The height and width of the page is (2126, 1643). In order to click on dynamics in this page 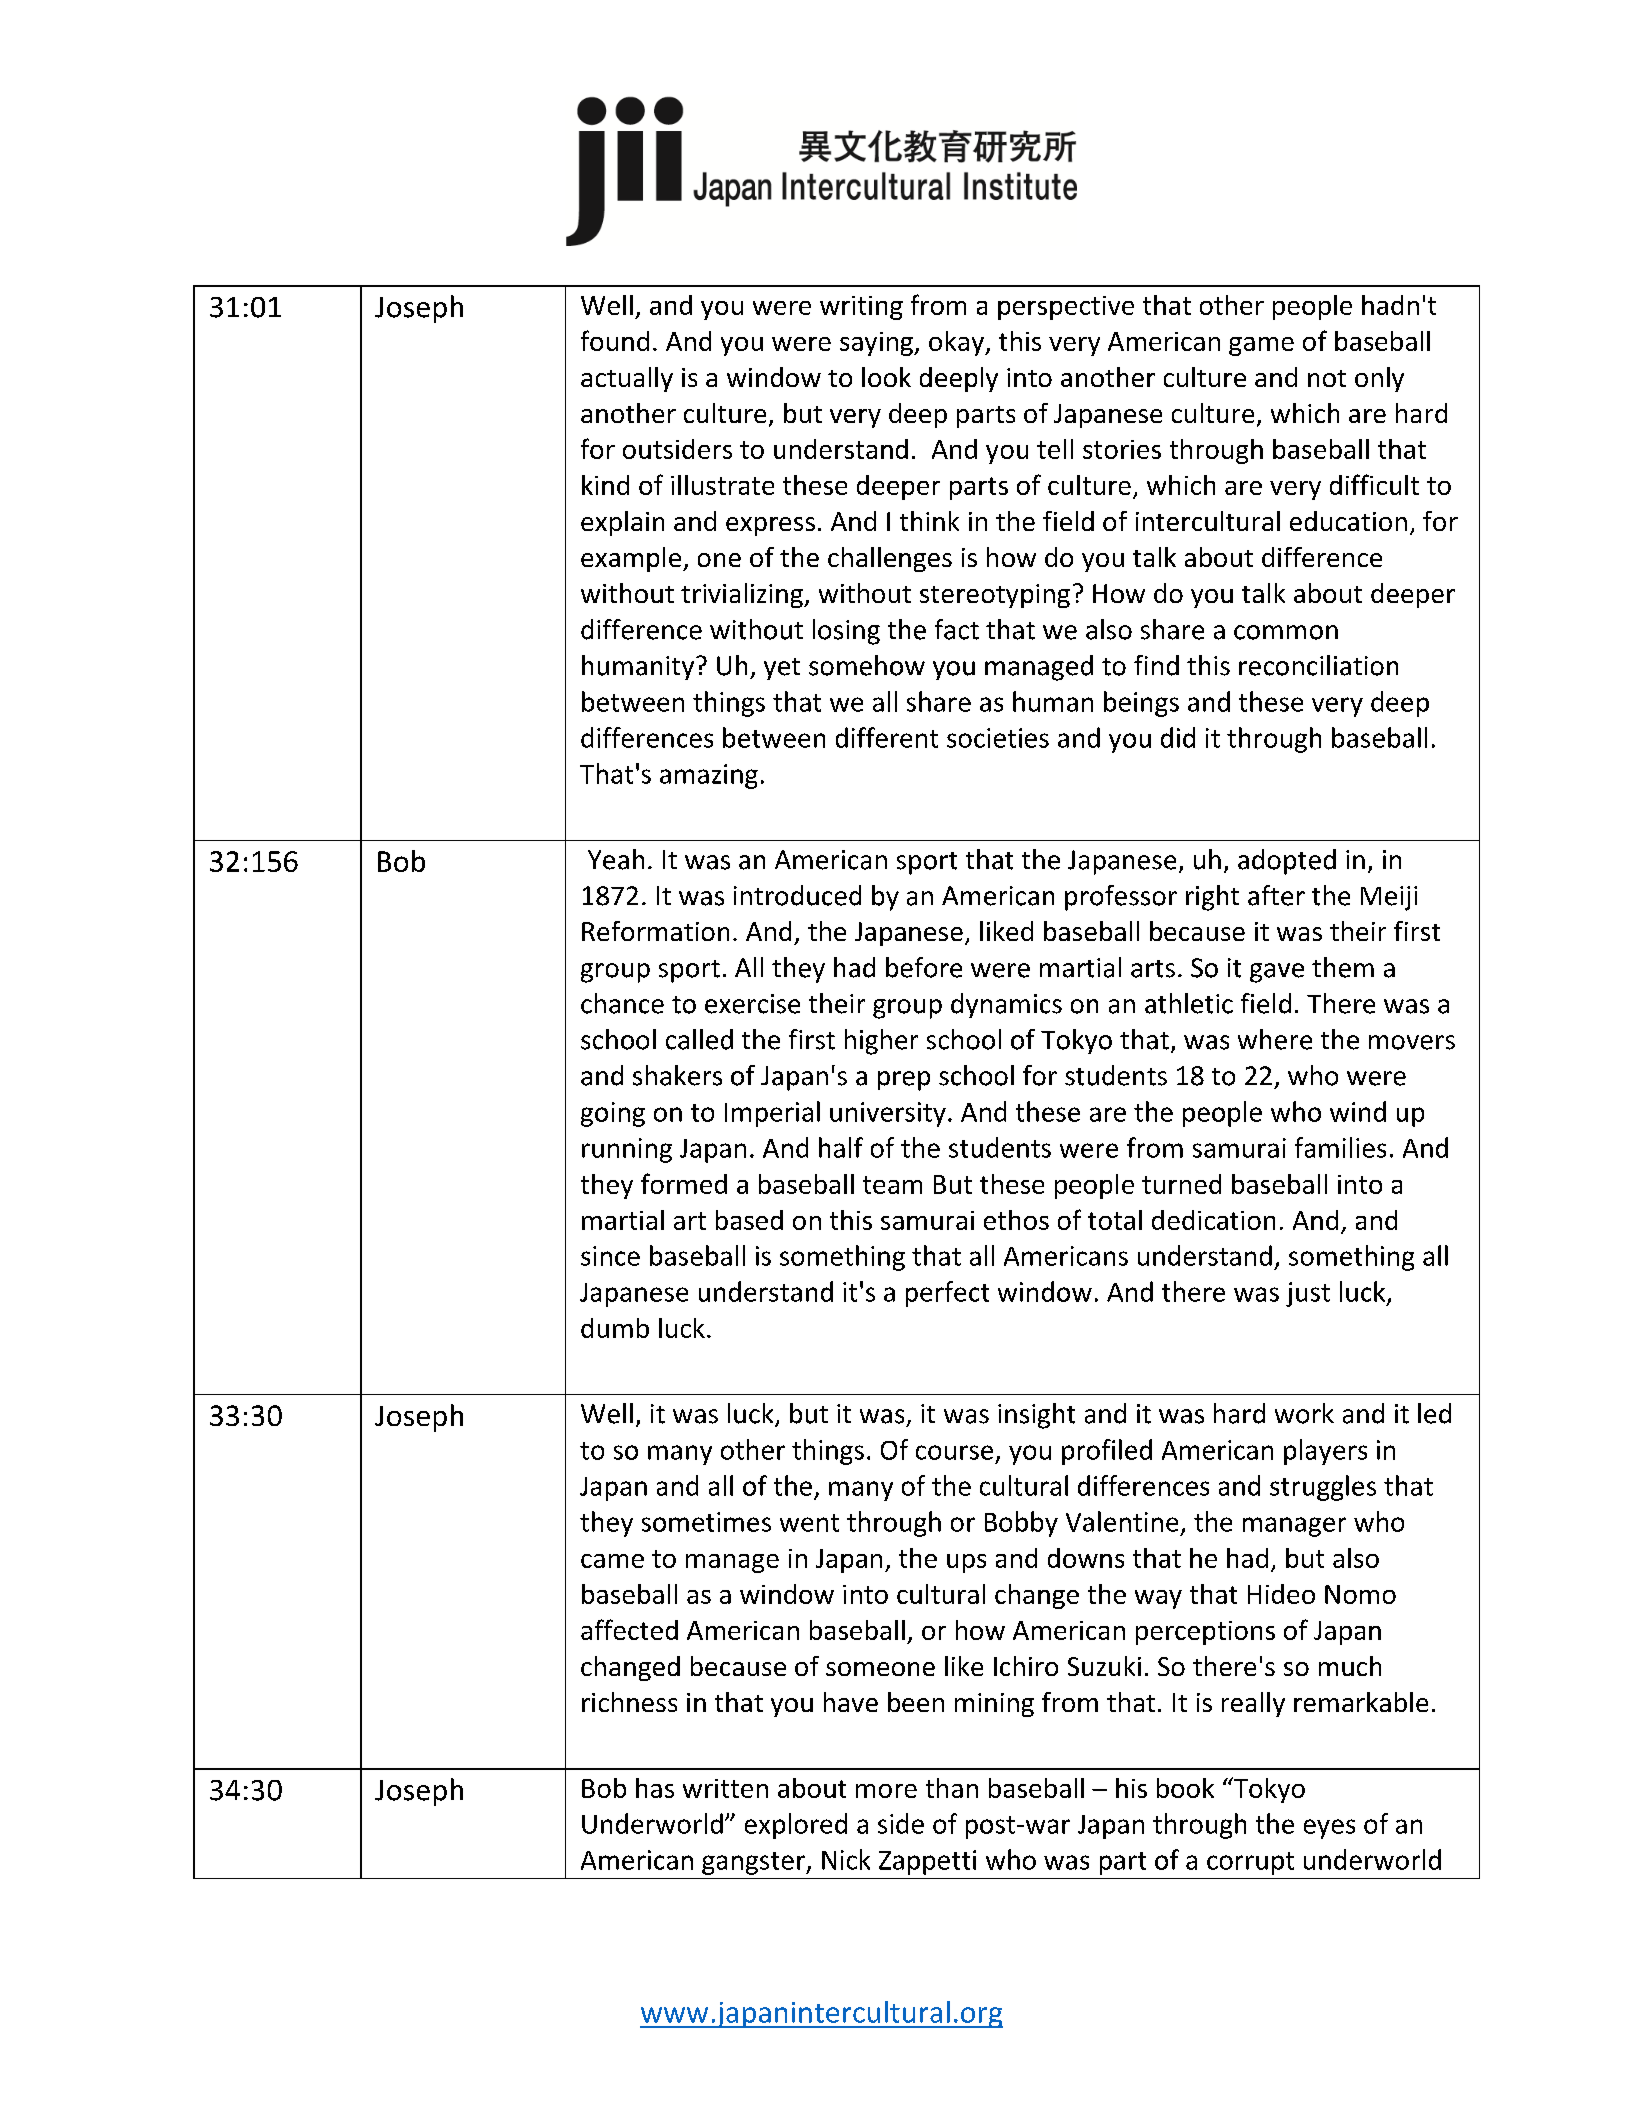, I will do `click(1006, 1005)`.
